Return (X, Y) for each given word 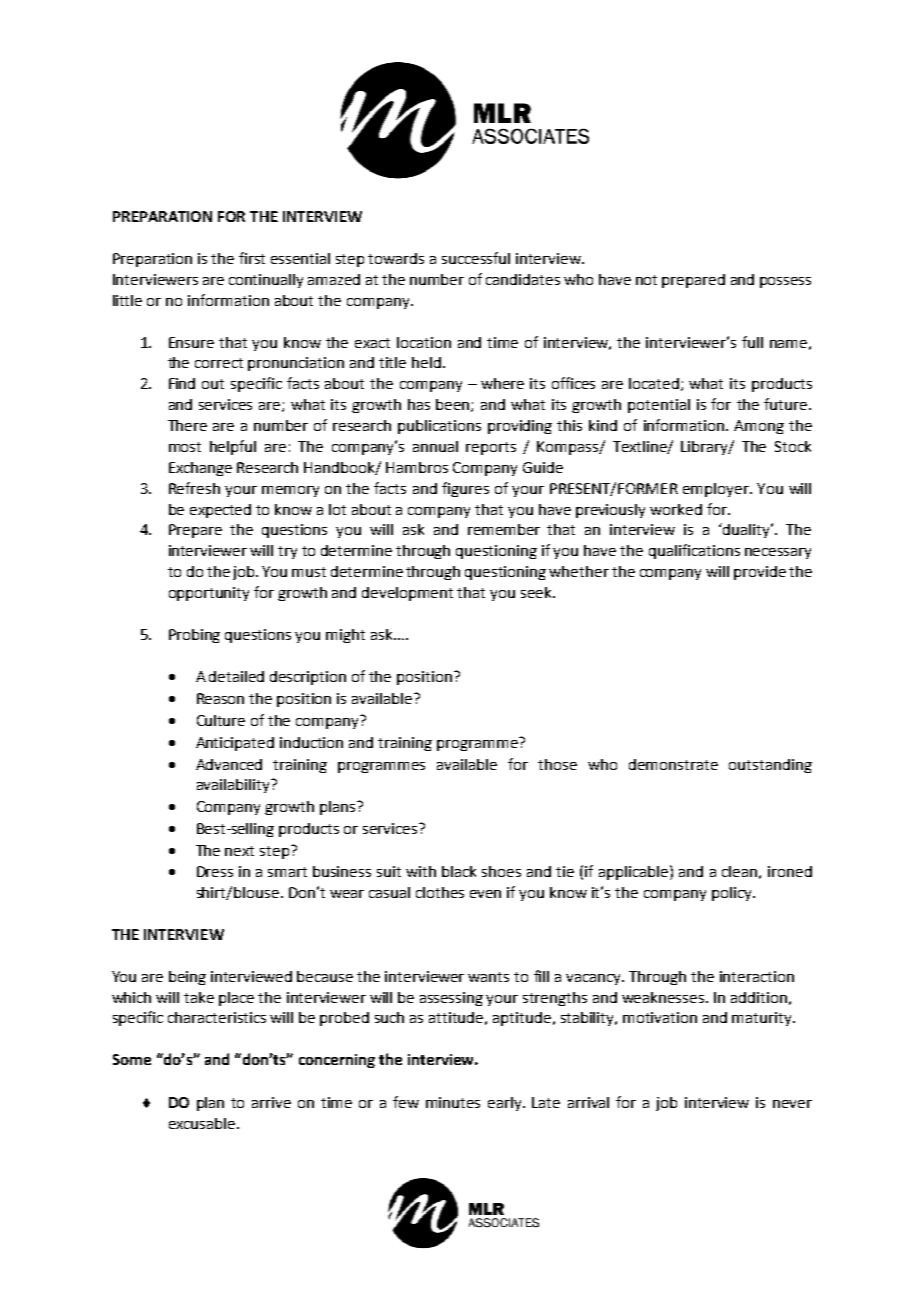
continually (266, 281)
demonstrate (673, 764)
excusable (203, 1123)
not (646, 280)
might (345, 636)
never (792, 1104)
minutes (453, 1102)
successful (476, 258)
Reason (220, 698)
